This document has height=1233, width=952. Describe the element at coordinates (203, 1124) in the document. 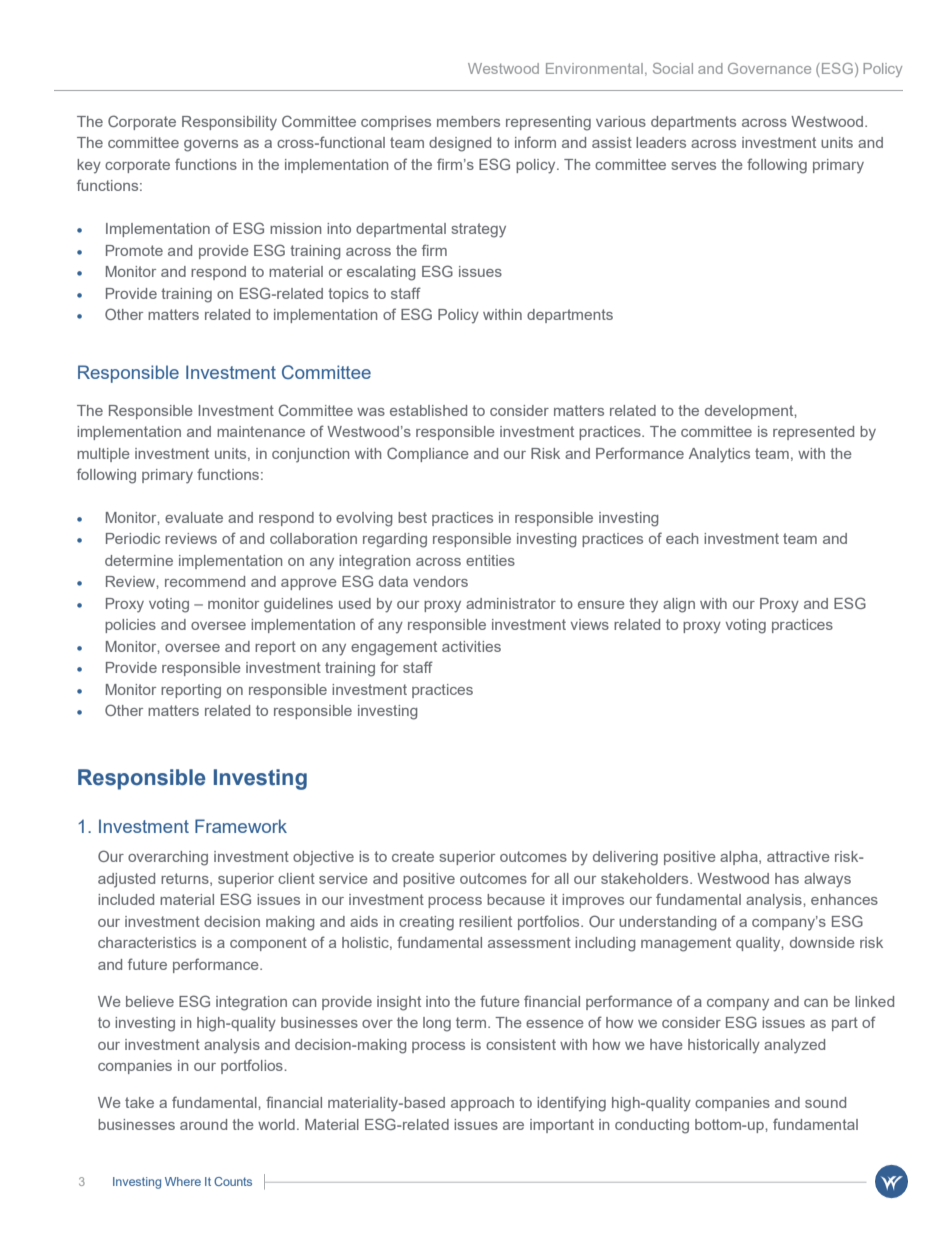

I see `around` at that location.
